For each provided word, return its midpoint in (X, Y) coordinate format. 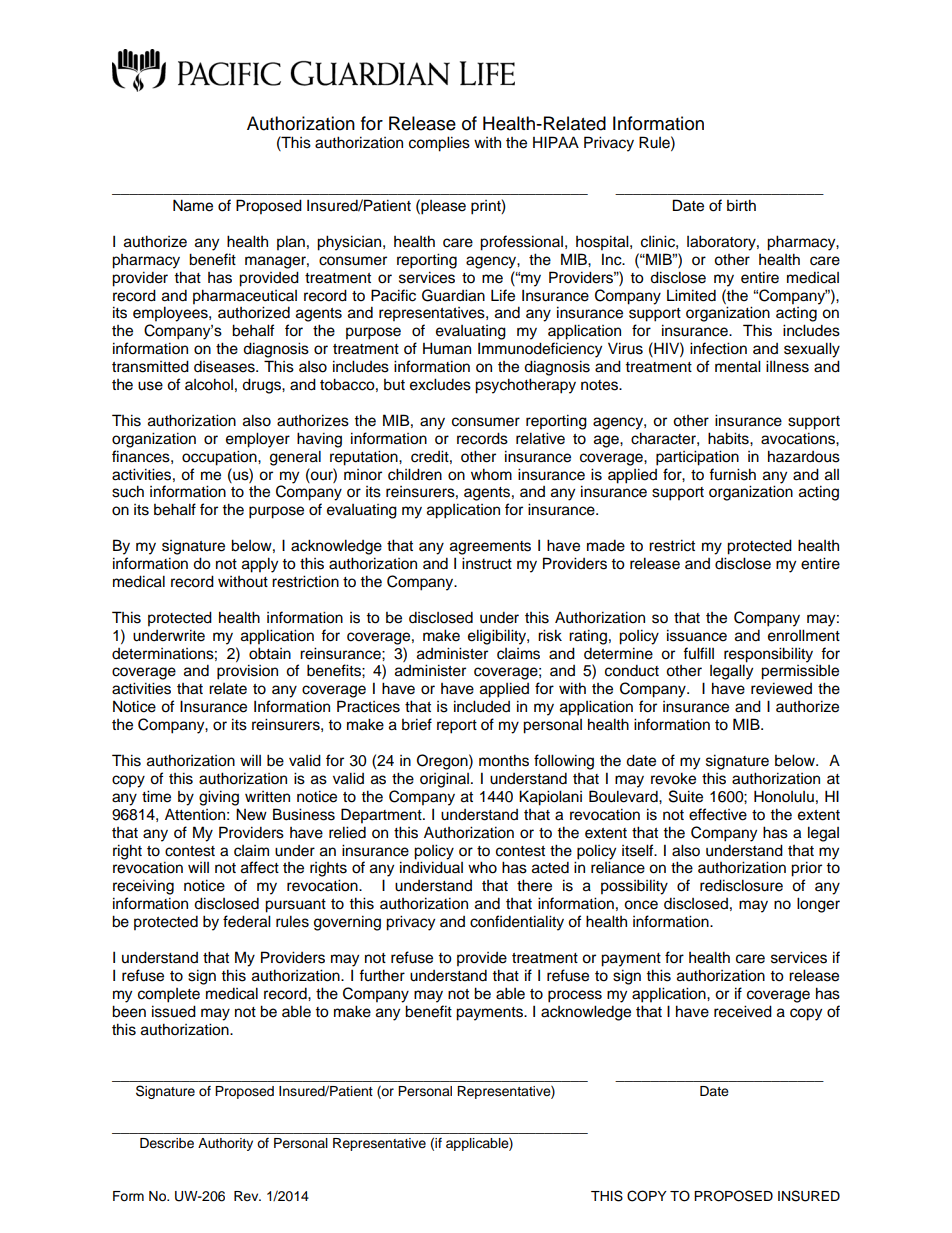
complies (439, 144)
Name (193, 205)
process (575, 996)
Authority (225, 1144)
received (743, 1011)
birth (741, 205)
